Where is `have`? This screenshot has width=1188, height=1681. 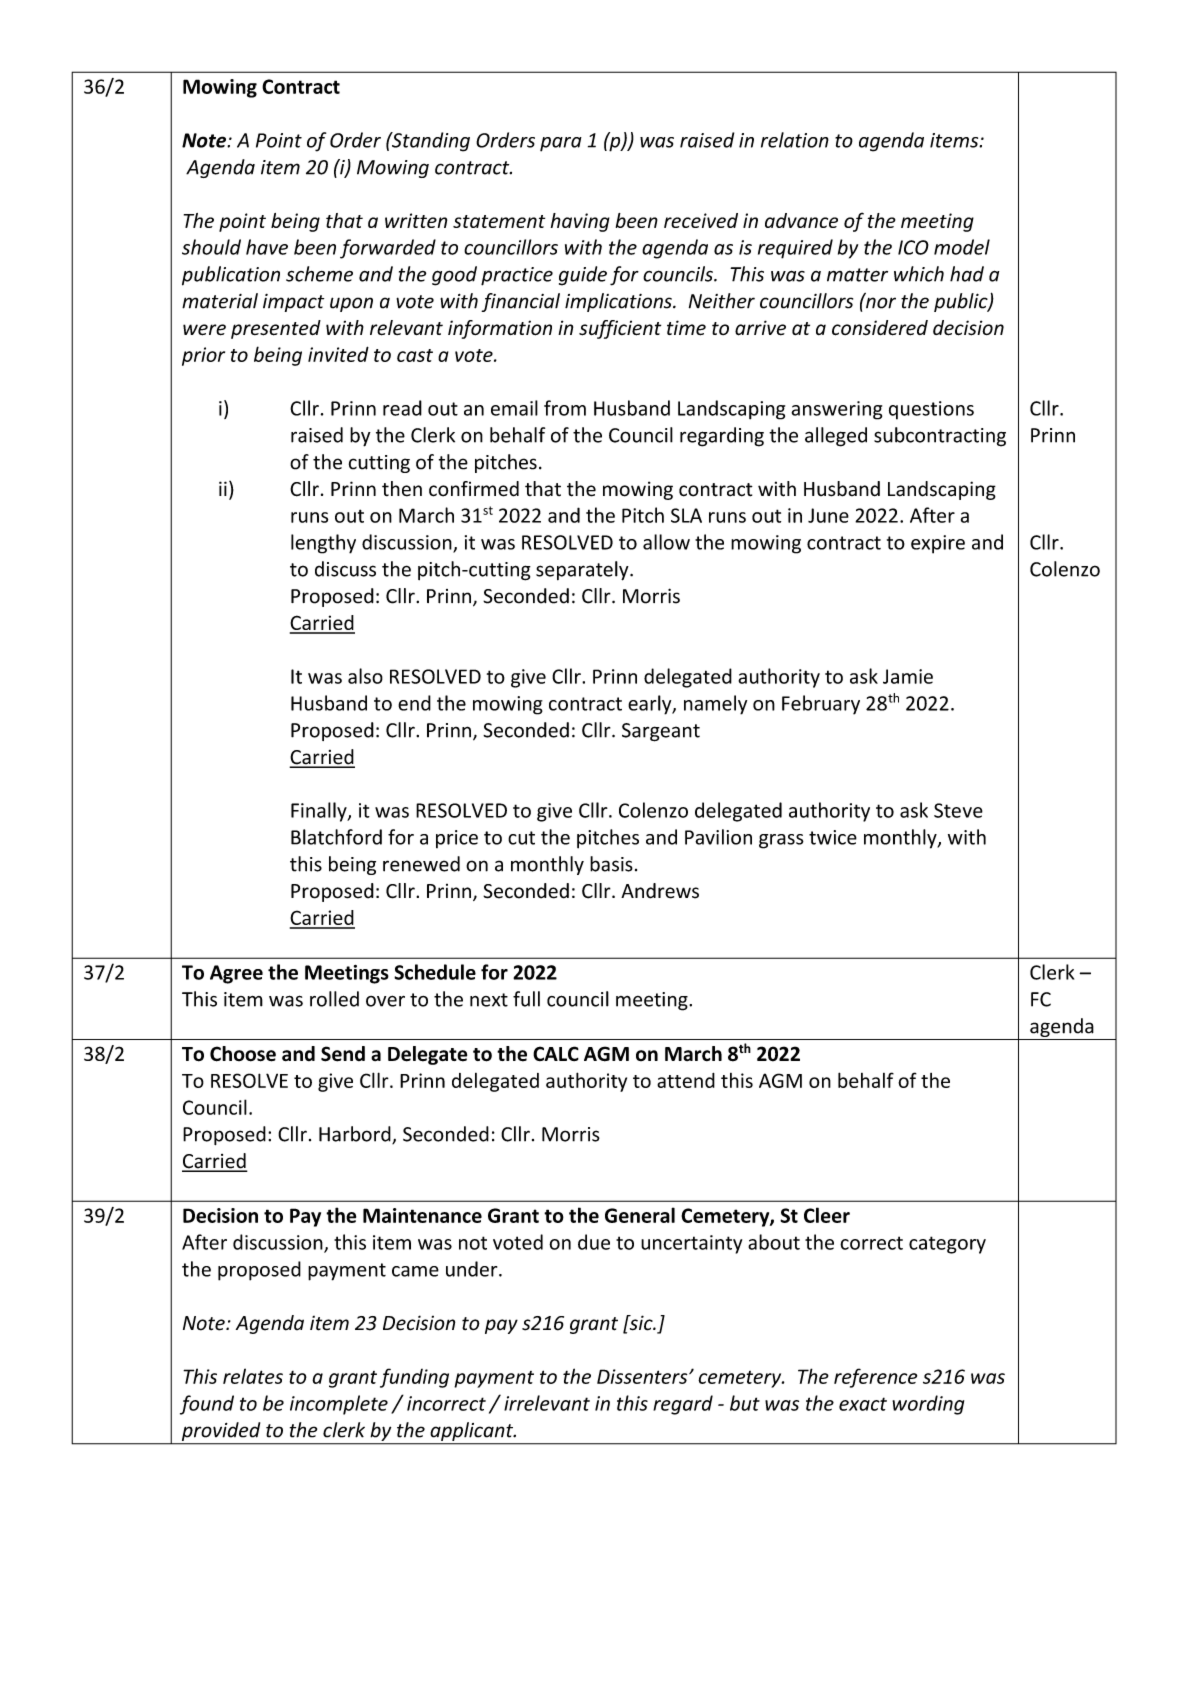 have is located at coordinates (267, 247).
